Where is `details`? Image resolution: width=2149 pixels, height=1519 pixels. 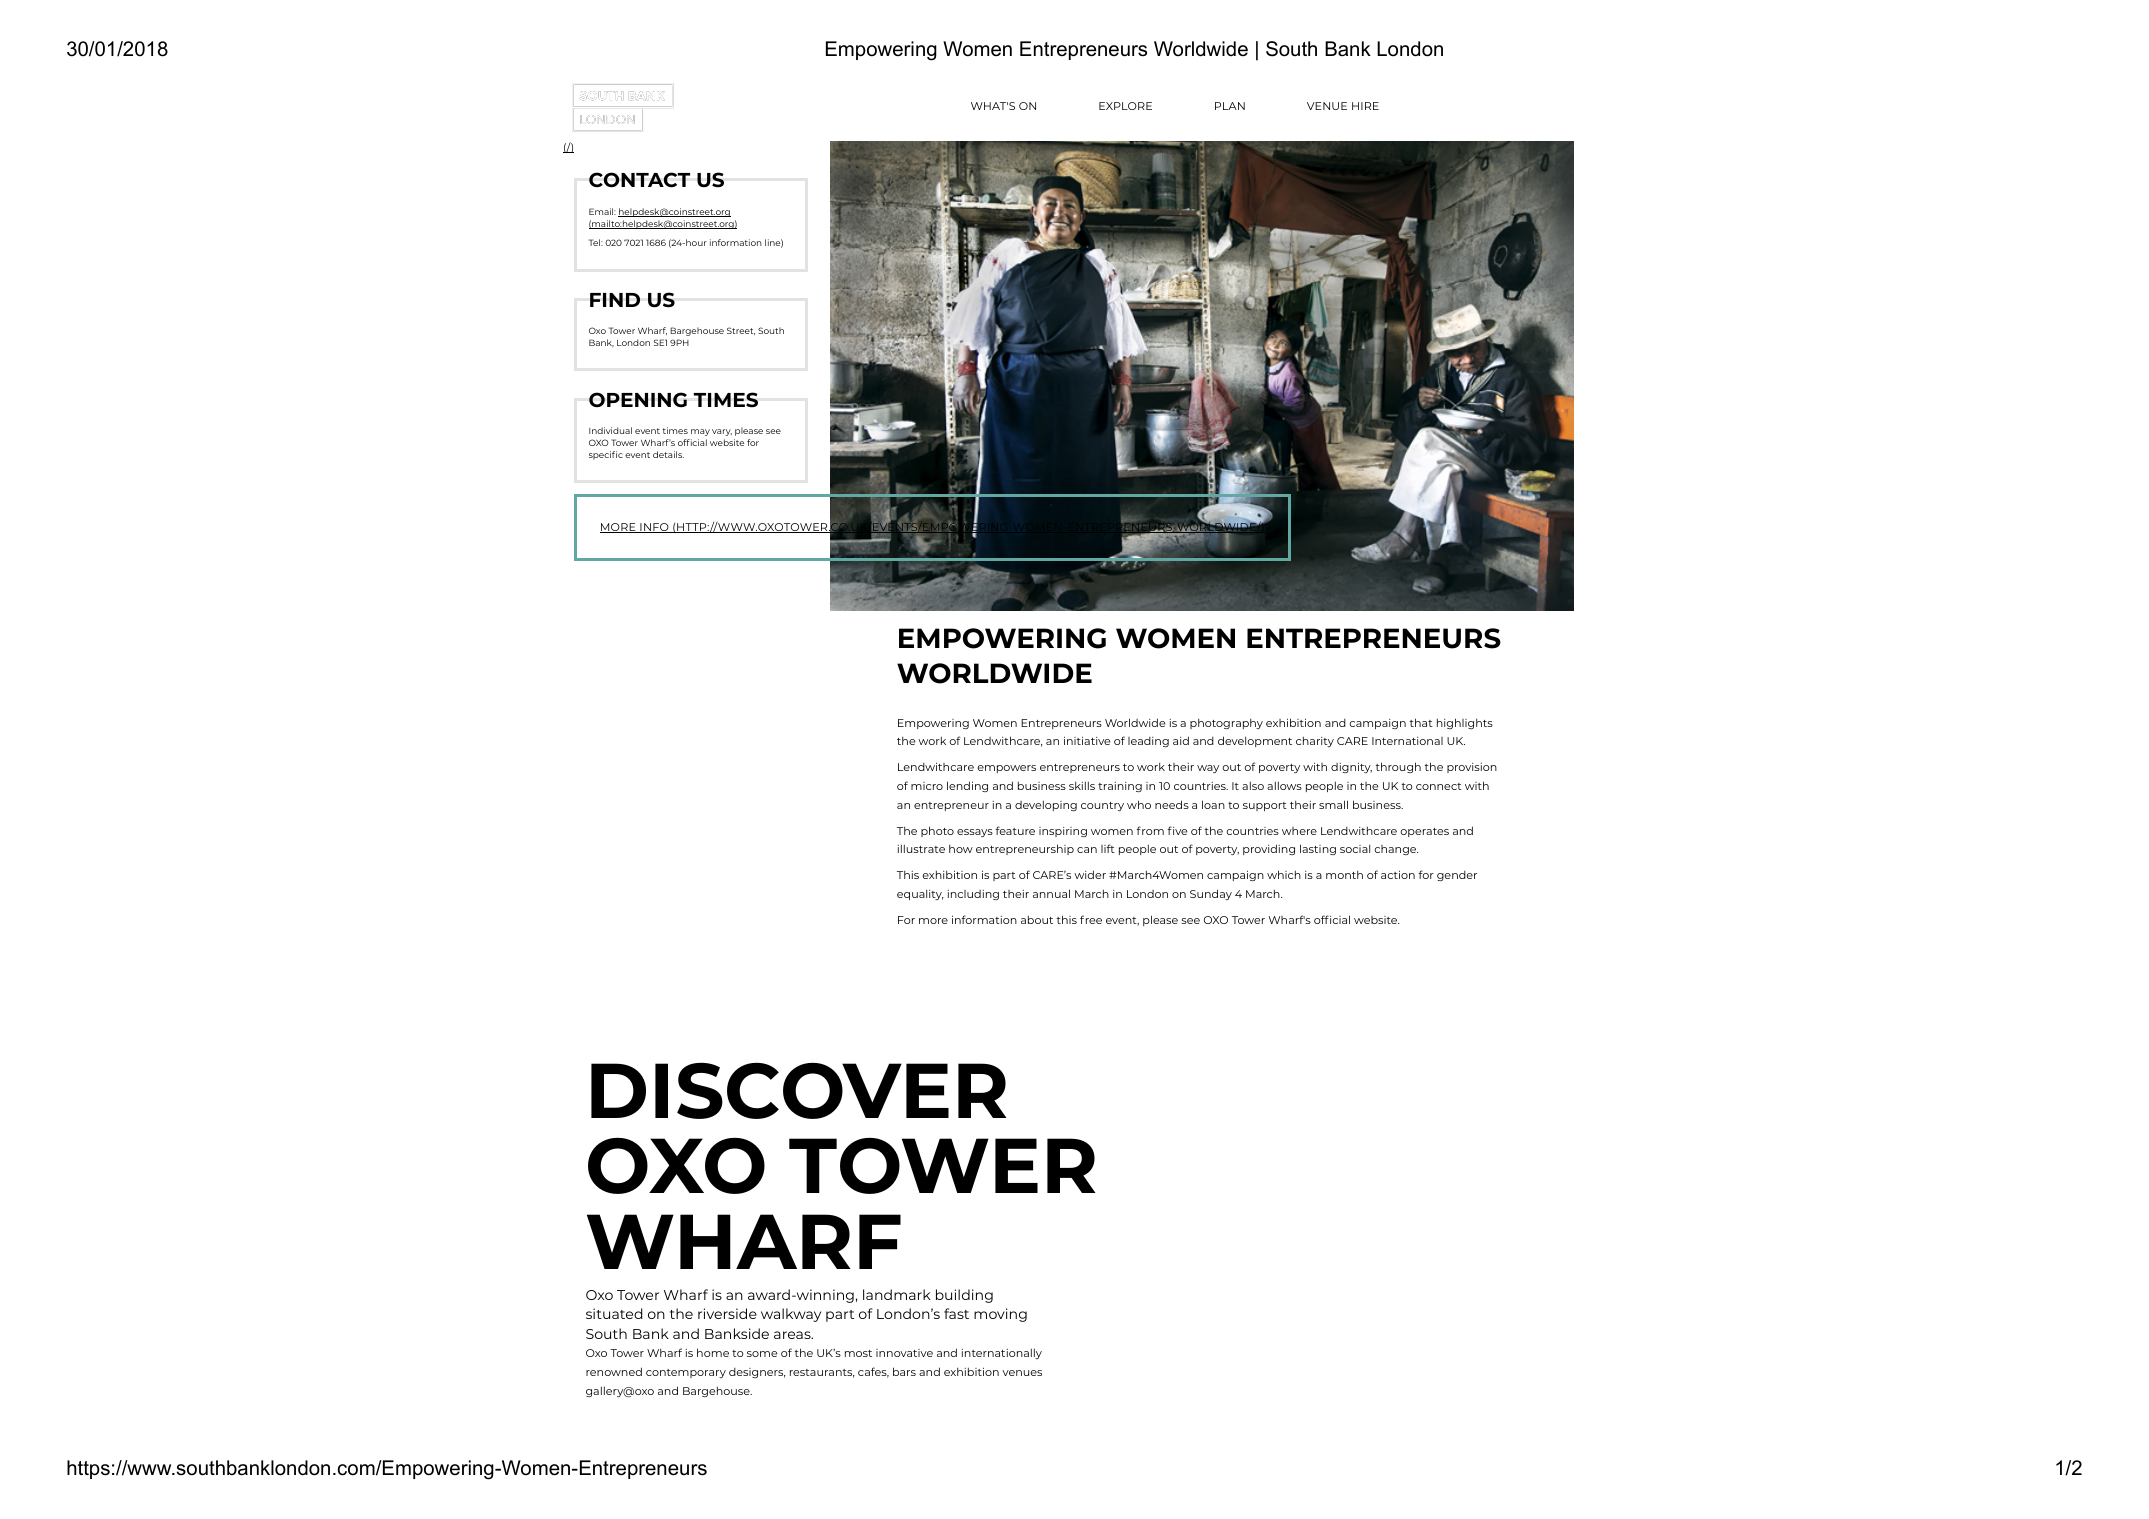
details is located at coordinates (668, 454).
